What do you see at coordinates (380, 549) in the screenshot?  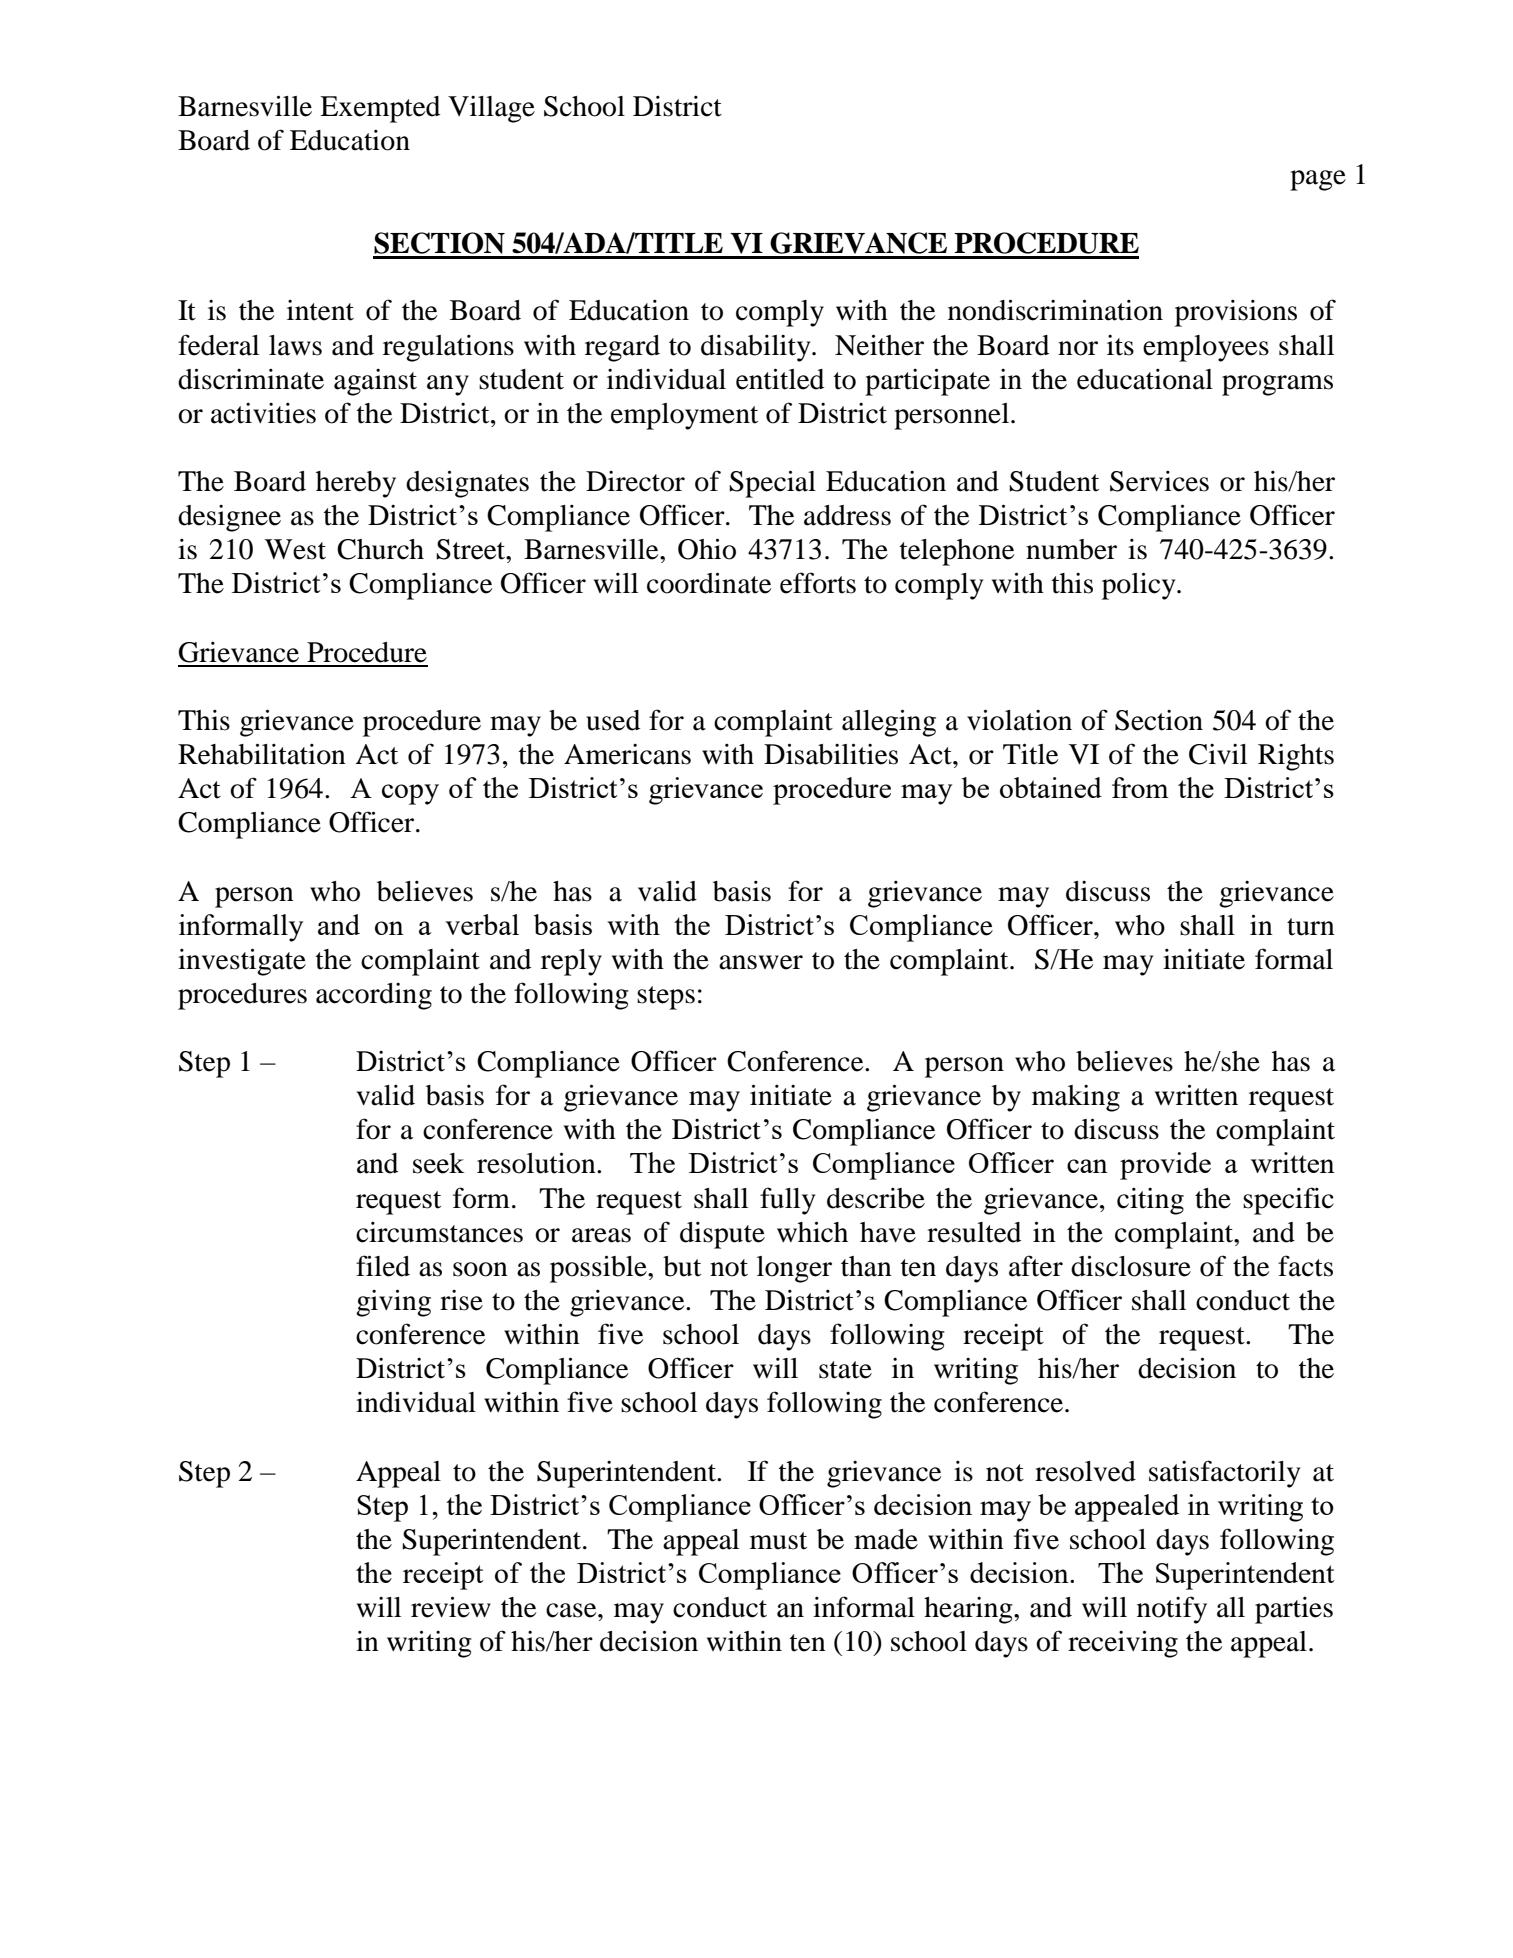 I see `Church` at bounding box center [380, 549].
